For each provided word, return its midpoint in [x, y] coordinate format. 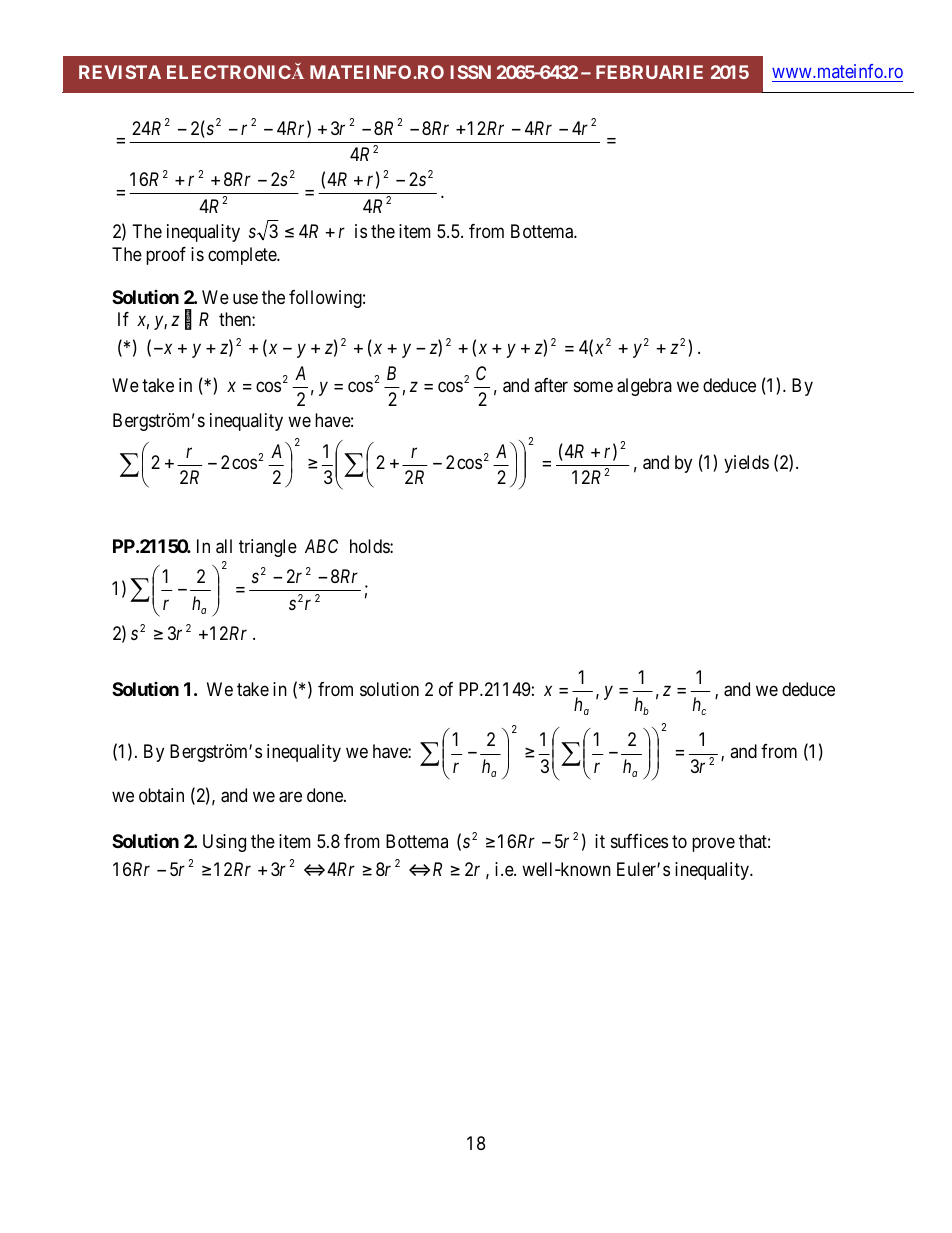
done [326, 795]
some [593, 386]
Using [224, 843]
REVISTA [120, 72]
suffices [639, 841]
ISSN [471, 72]
